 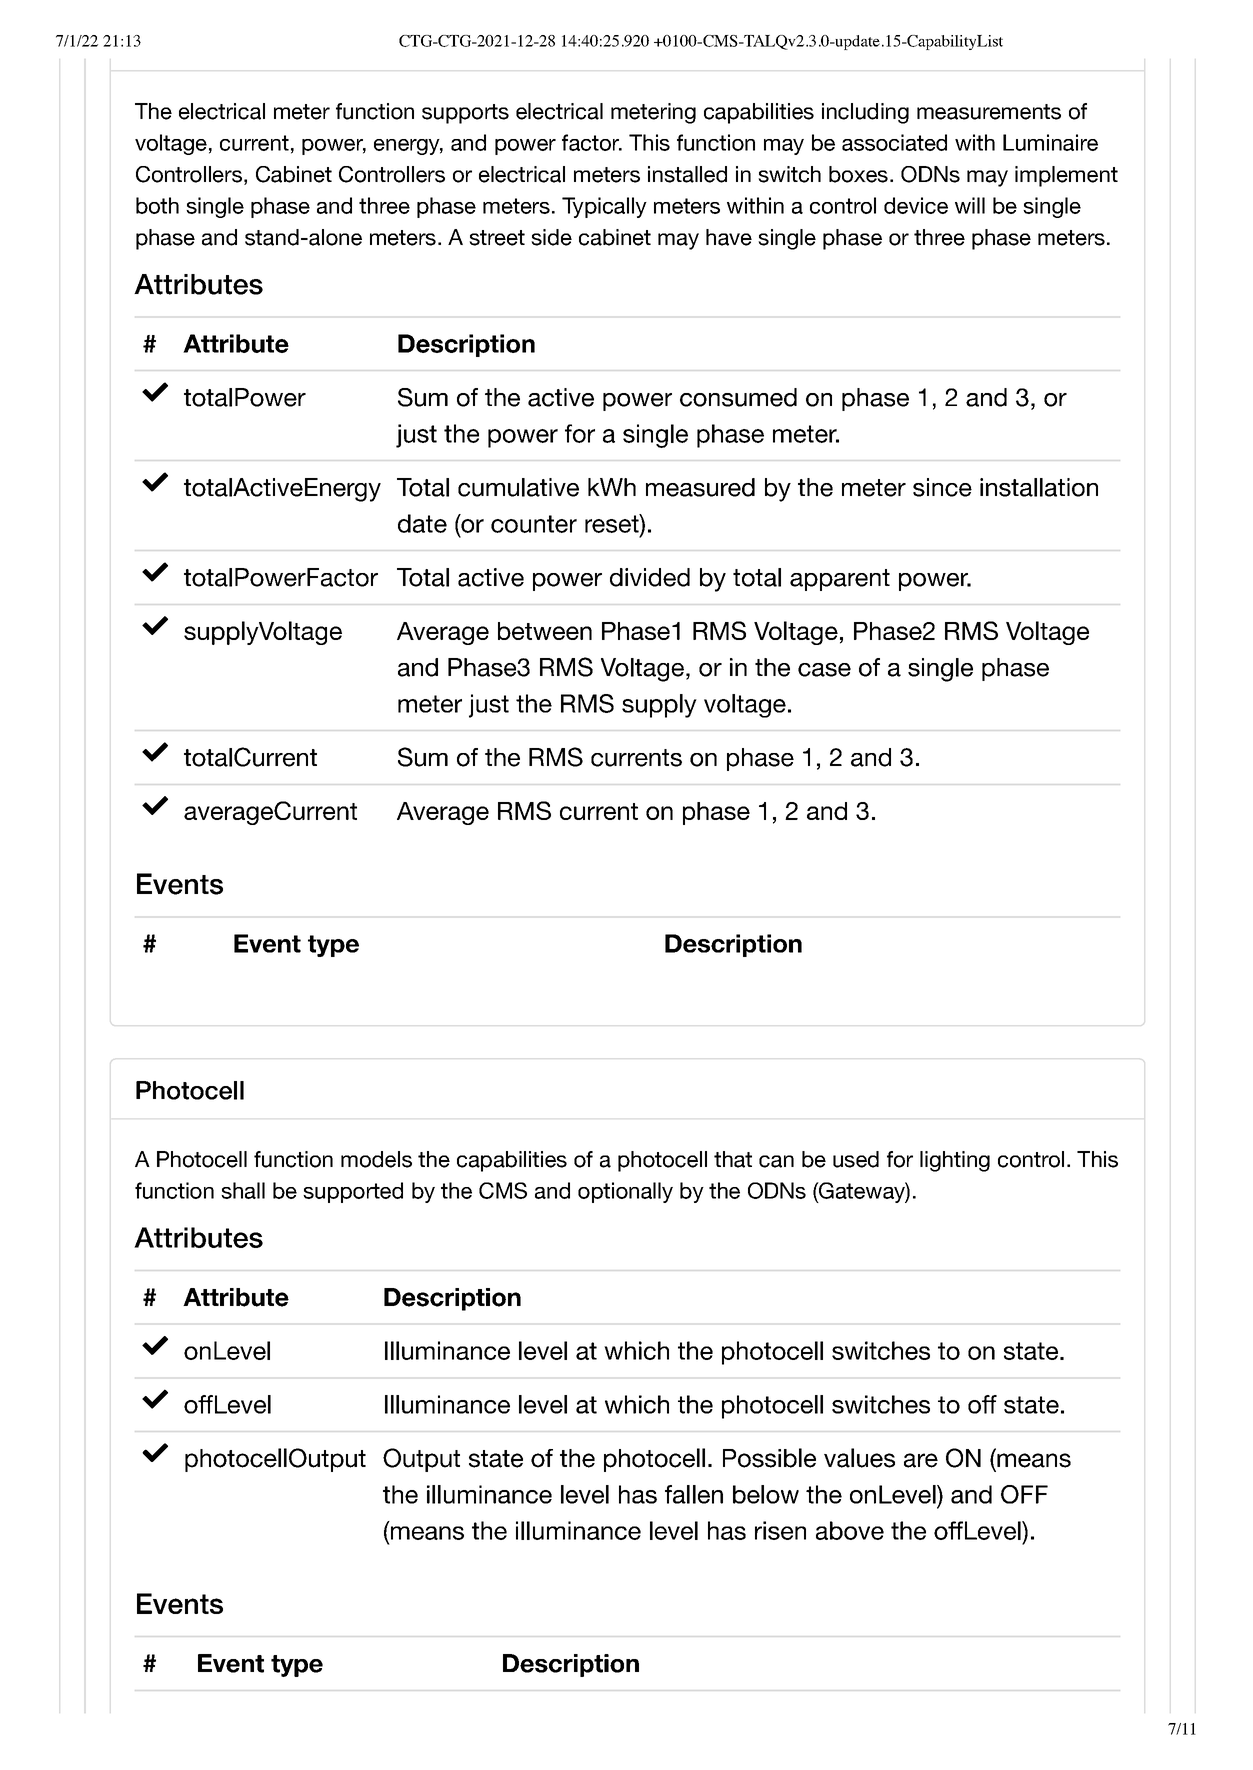 I want to click on fallen, so click(x=694, y=1494).
